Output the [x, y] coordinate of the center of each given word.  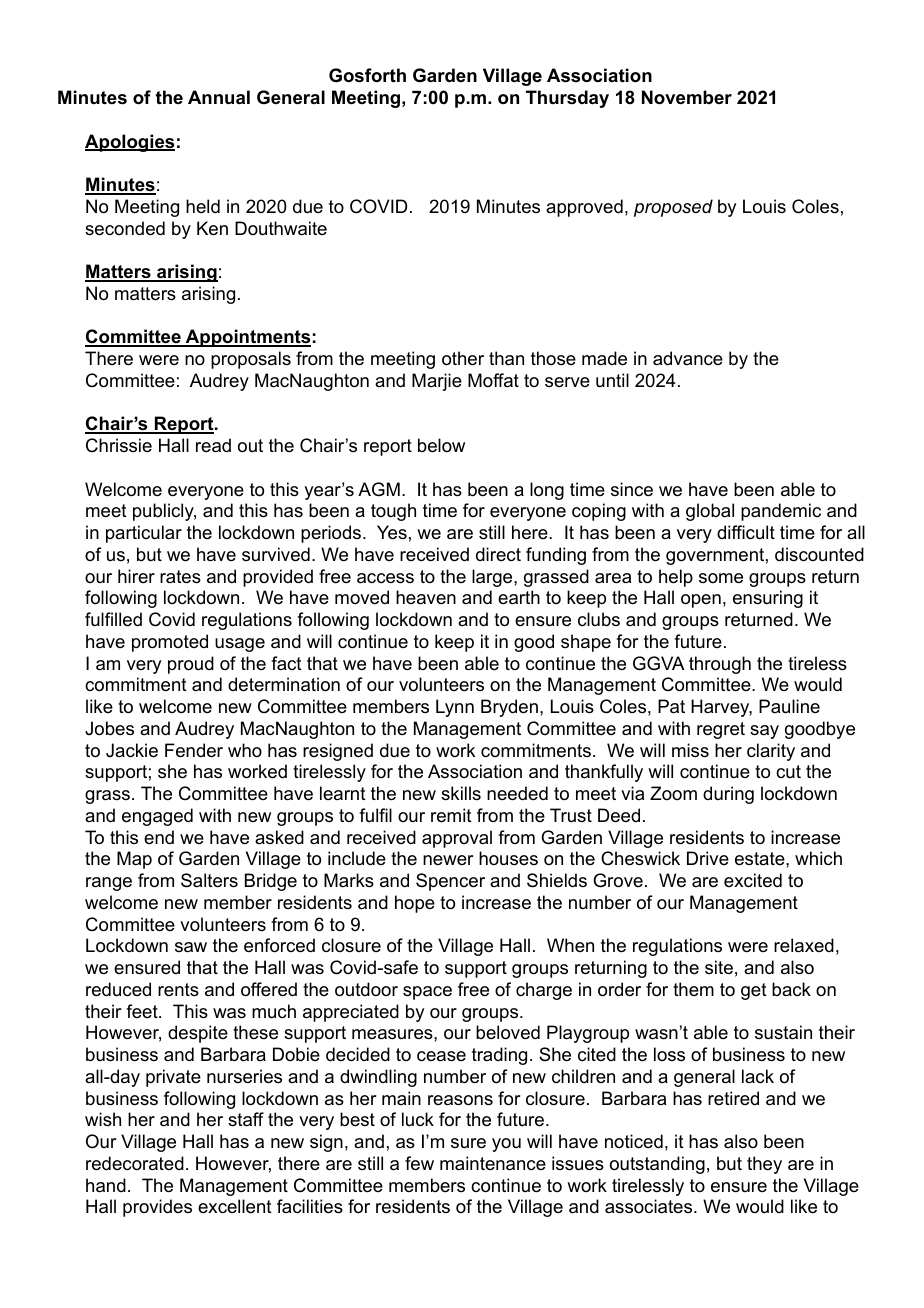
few [419, 1163]
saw [191, 947]
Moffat [493, 380]
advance [688, 358]
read [213, 445]
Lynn [455, 708]
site [719, 967]
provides [157, 1208]
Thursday [567, 99]
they [764, 1165]
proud [191, 665]
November [687, 97]
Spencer [450, 882]
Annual [219, 97]
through [720, 665]
